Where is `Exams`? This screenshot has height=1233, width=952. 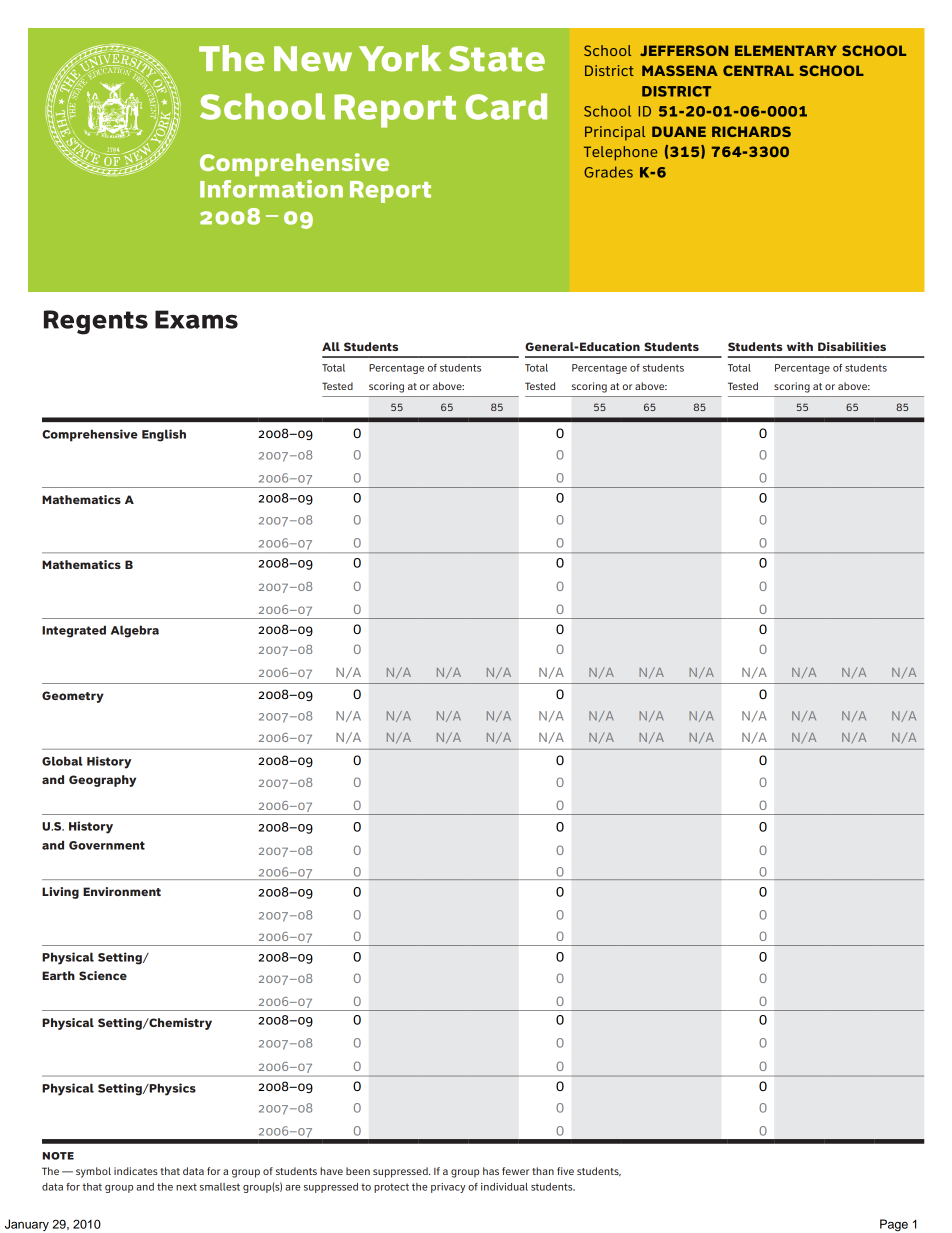
Exams is located at coordinates (196, 319).
